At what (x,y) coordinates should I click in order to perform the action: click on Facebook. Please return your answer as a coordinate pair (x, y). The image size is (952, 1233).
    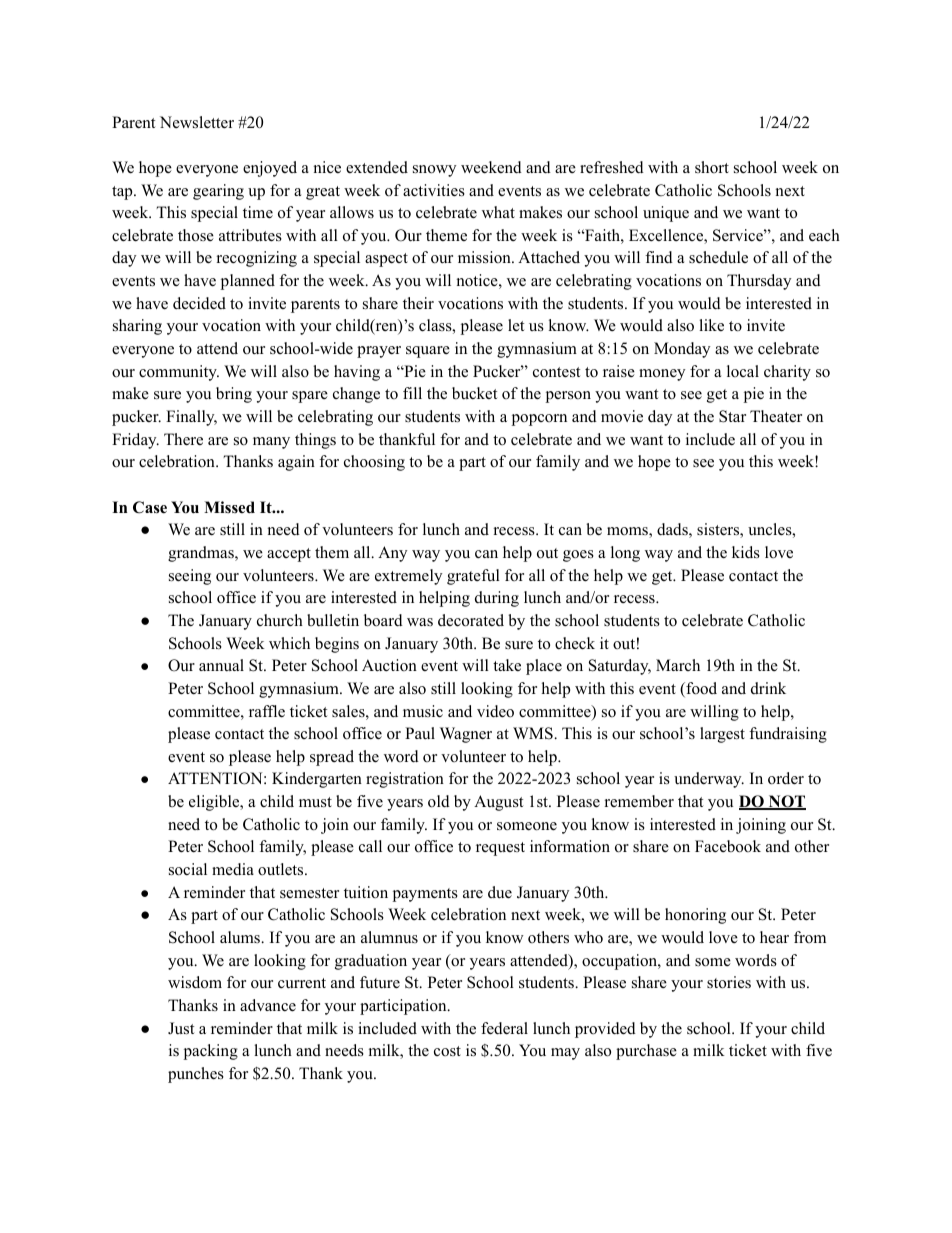
    Looking at the image, I should click on (728, 846).
